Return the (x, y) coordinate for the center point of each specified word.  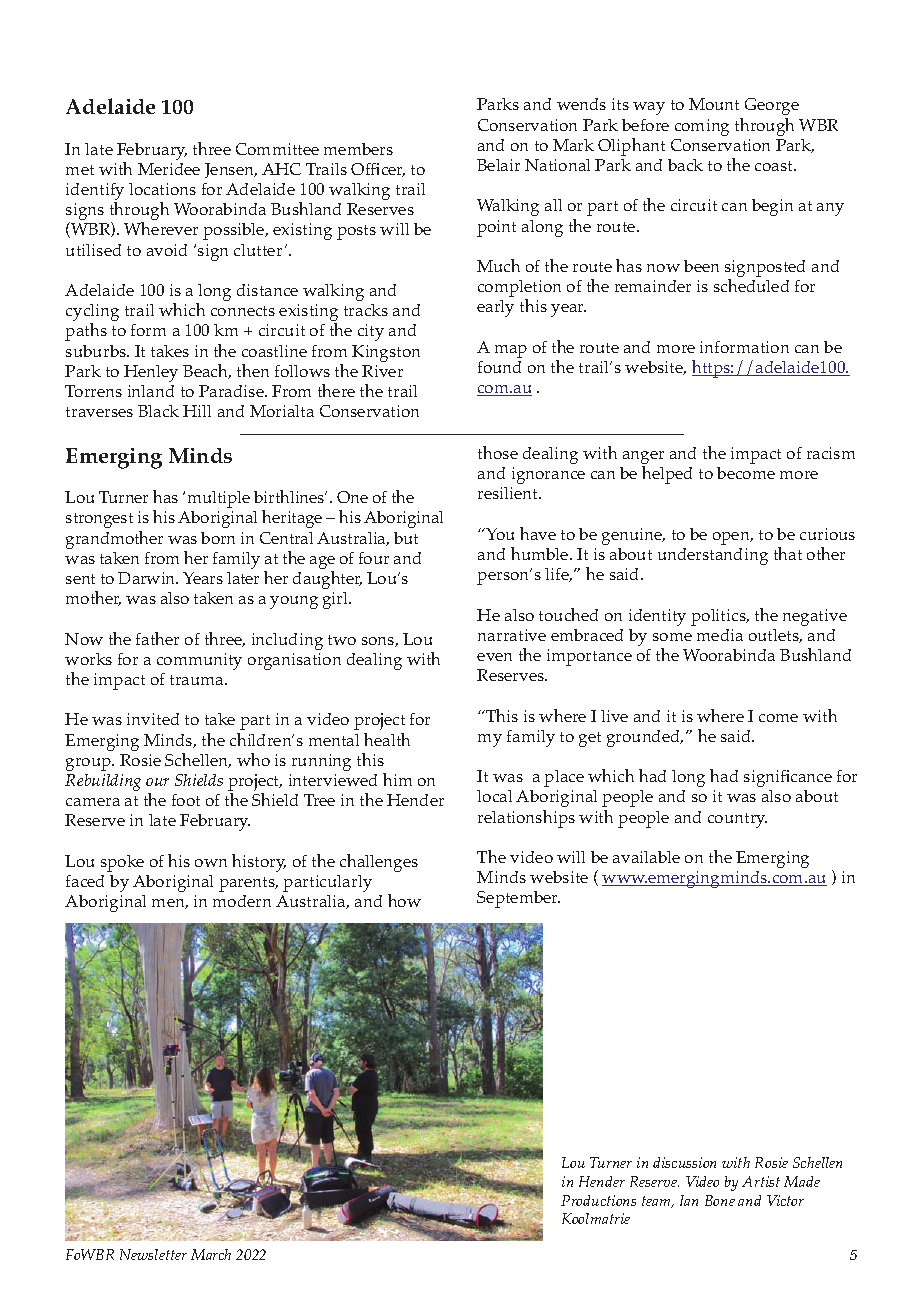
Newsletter (153, 1254)
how (404, 900)
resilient (509, 493)
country (737, 820)
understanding (713, 556)
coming (702, 127)
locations (162, 189)
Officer (378, 170)
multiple (219, 499)
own (211, 863)
